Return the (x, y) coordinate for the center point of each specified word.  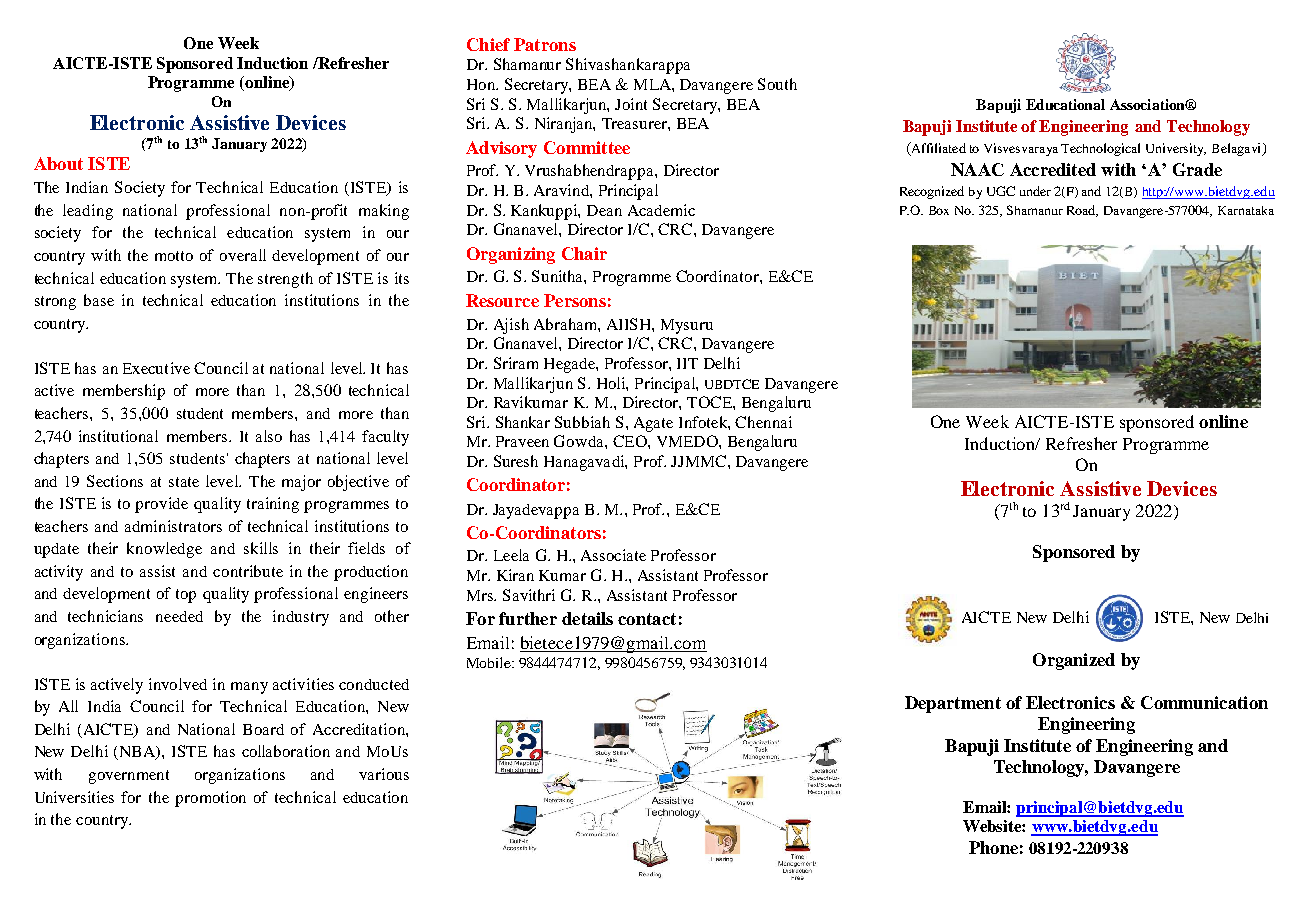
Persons (575, 300)
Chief (488, 44)
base (99, 300)
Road (1082, 211)
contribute (248, 571)
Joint (631, 104)
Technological (1100, 149)
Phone (993, 847)
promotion (210, 799)
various (384, 774)
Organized (1074, 661)
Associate (613, 555)
